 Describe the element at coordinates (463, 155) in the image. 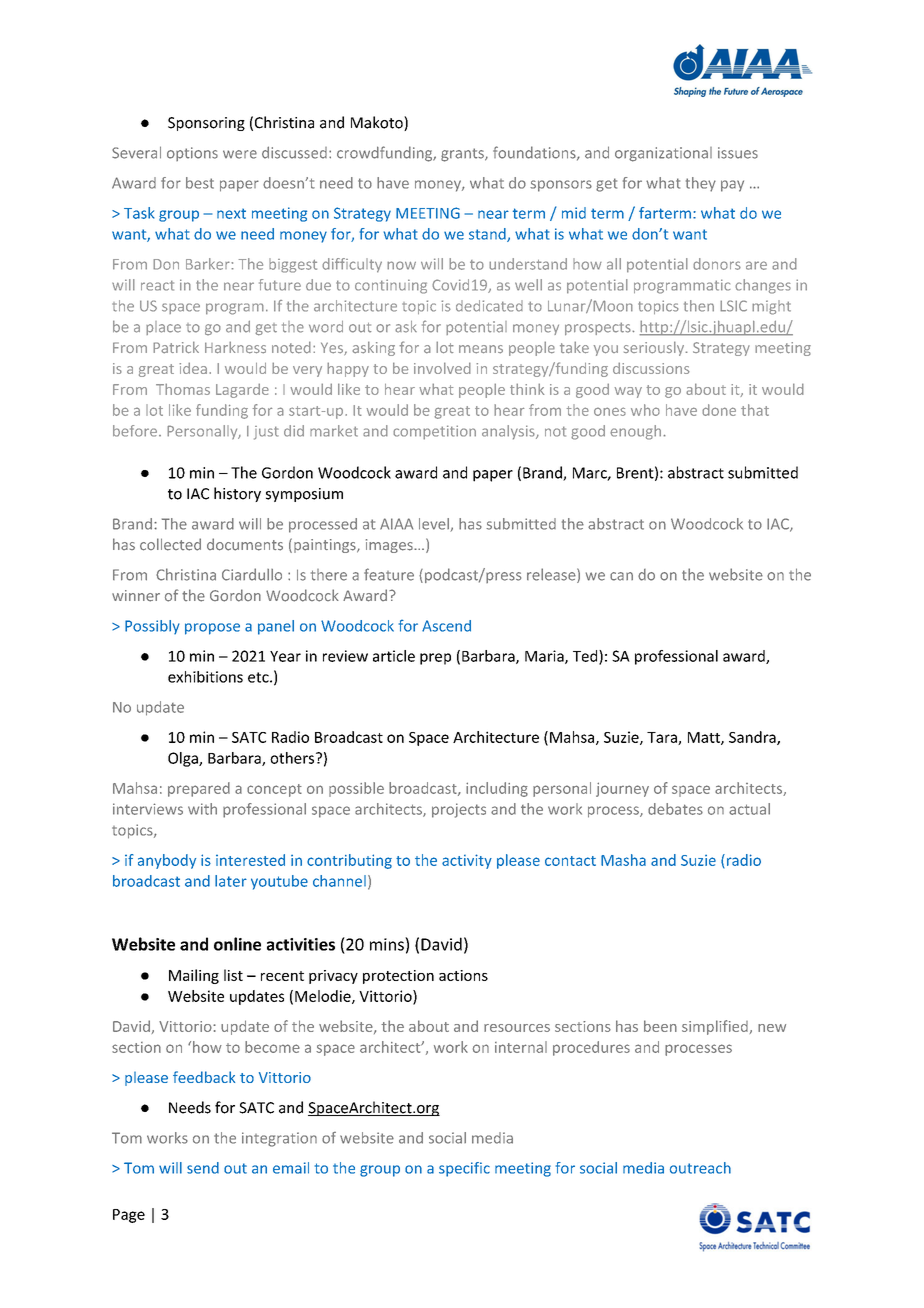

I see `grants` at that location.
